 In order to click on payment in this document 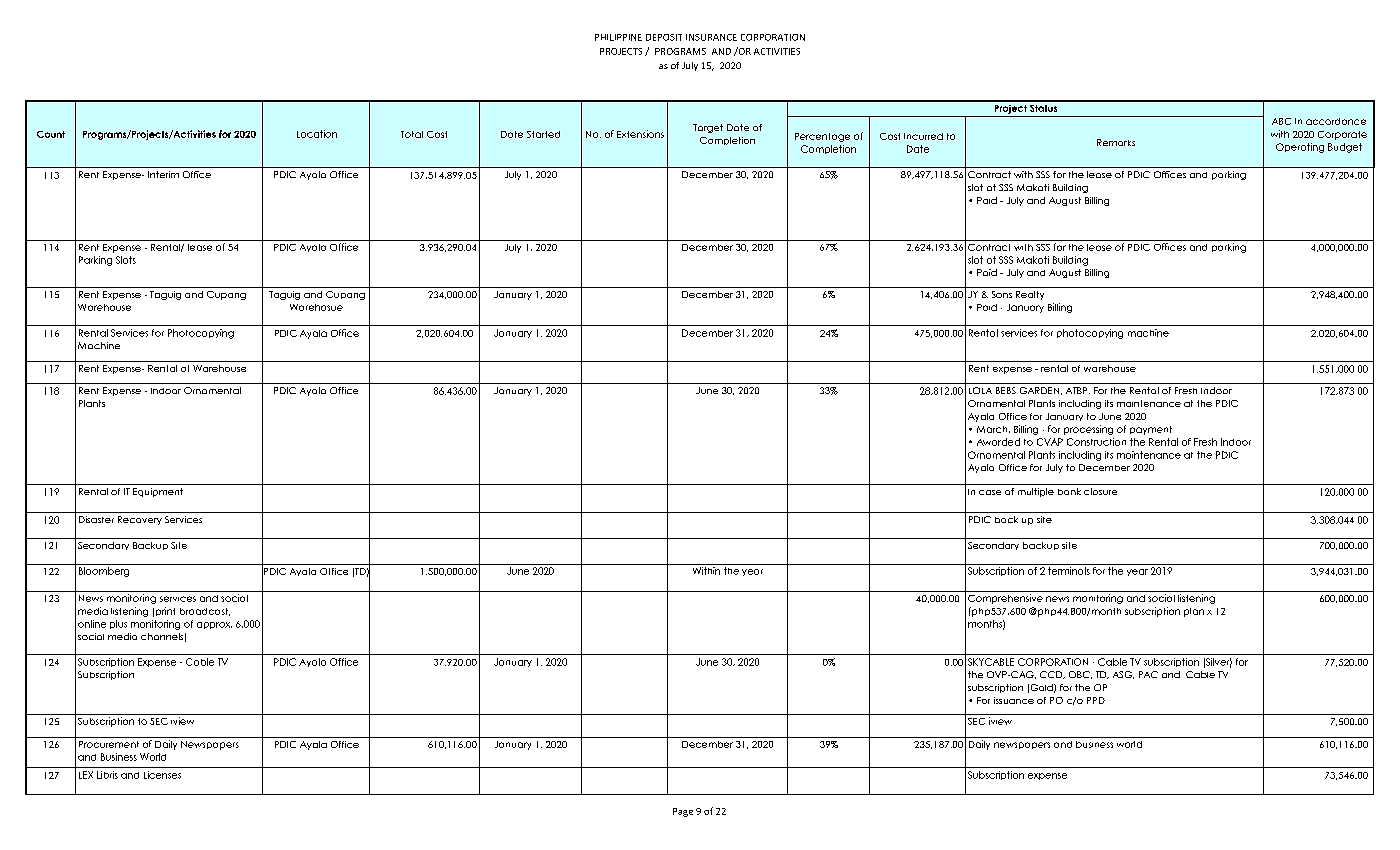, I will do `click(1151, 430)`.
